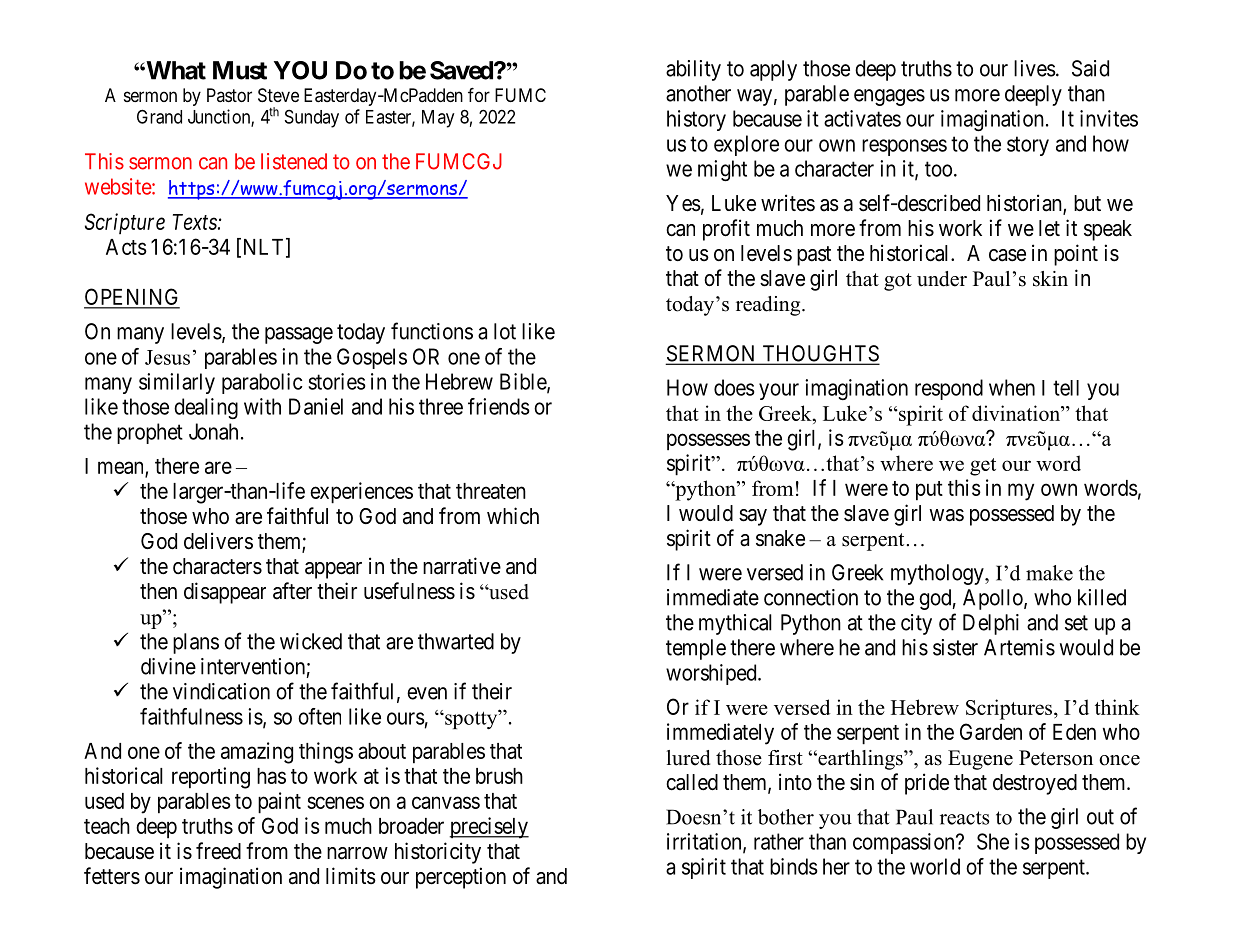 This document has height=952, width=1233. I want to click on lot, so click(505, 331).
